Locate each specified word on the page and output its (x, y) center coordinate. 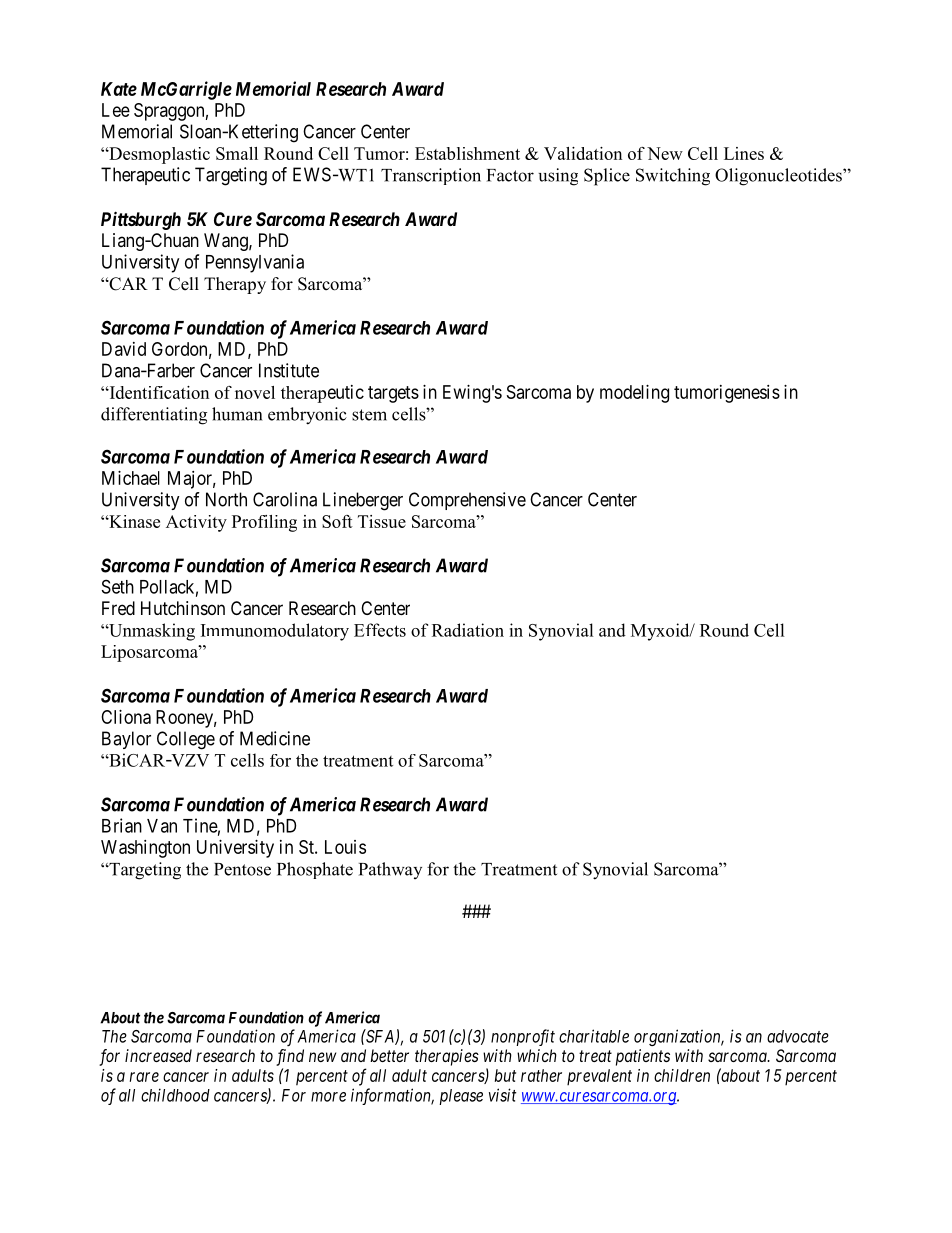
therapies (447, 1057)
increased (158, 1055)
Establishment (467, 153)
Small (237, 153)
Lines (744, 153)
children (682, 1075)
